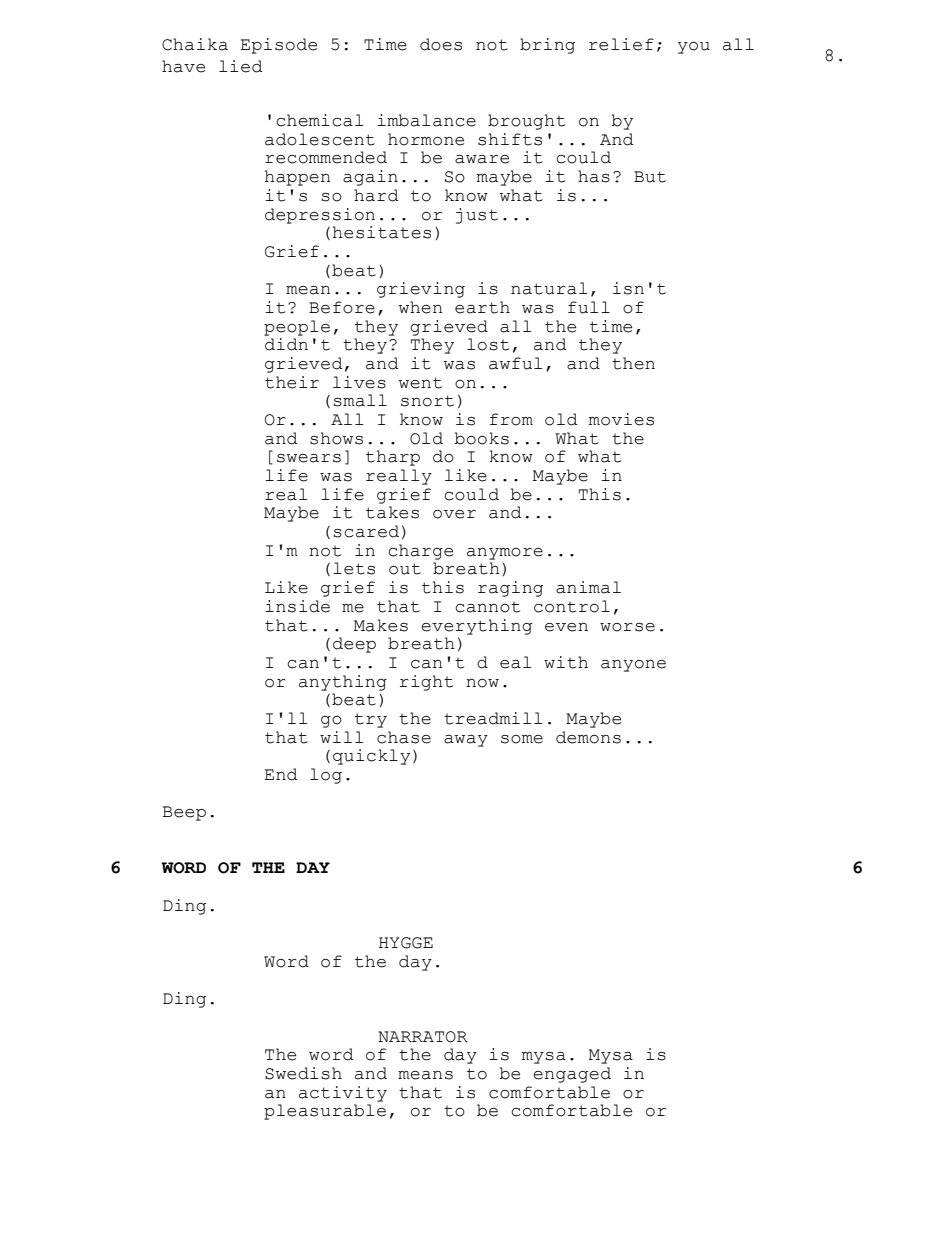 The width and height of the screenshot is (952, 1233). Describe the element at coordinates (303, 1073) in the screenshot. I see `Swedish` at that location.
